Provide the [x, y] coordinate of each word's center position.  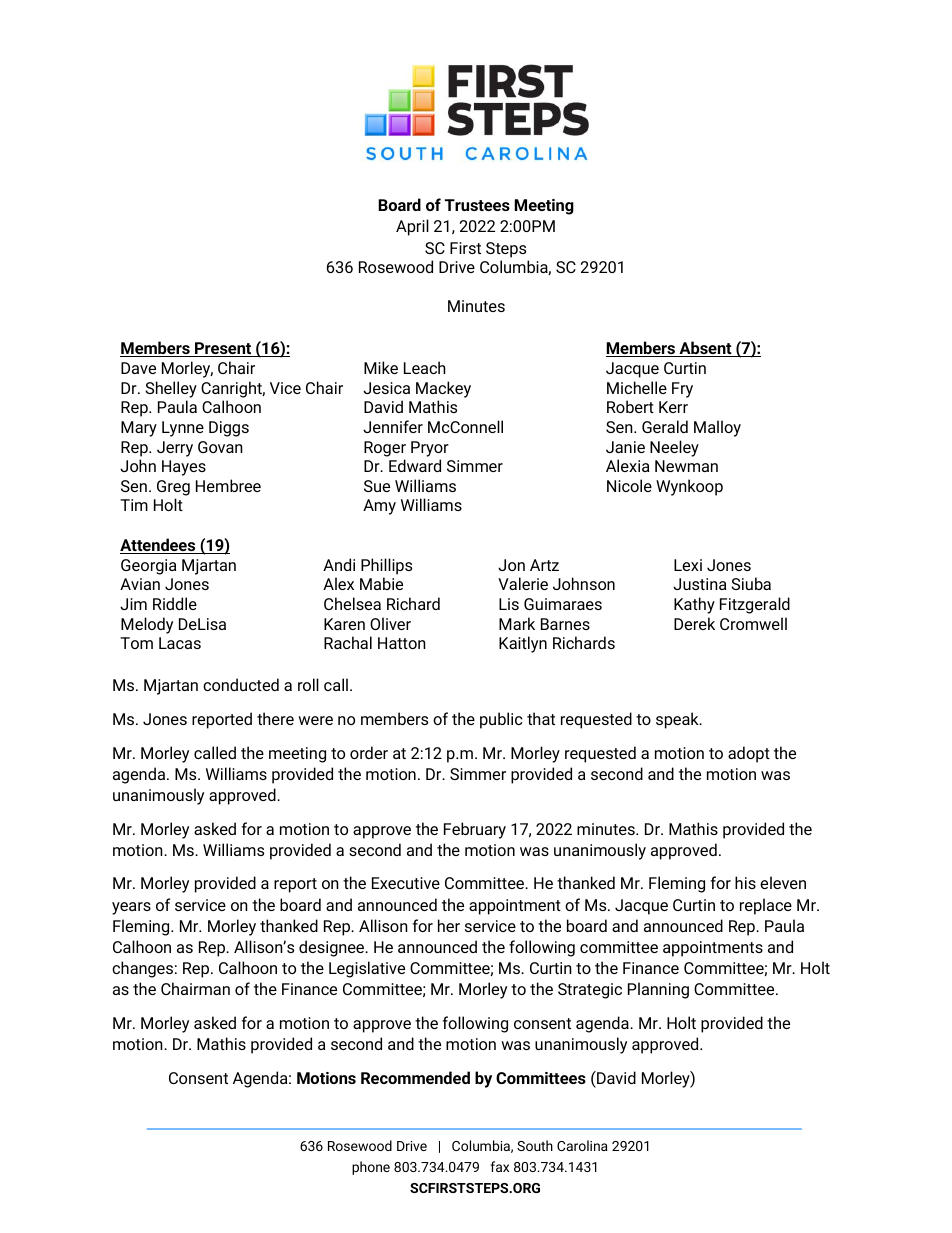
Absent [705, 349]
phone [371, 1168]
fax [499, 1166]
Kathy [694, 605]
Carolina [582, 1145]
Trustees [477, 205]
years [131, 908]
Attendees [159, 546]
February [475, 830]
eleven [783, 882]
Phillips [386, 566]
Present [223, 349]
